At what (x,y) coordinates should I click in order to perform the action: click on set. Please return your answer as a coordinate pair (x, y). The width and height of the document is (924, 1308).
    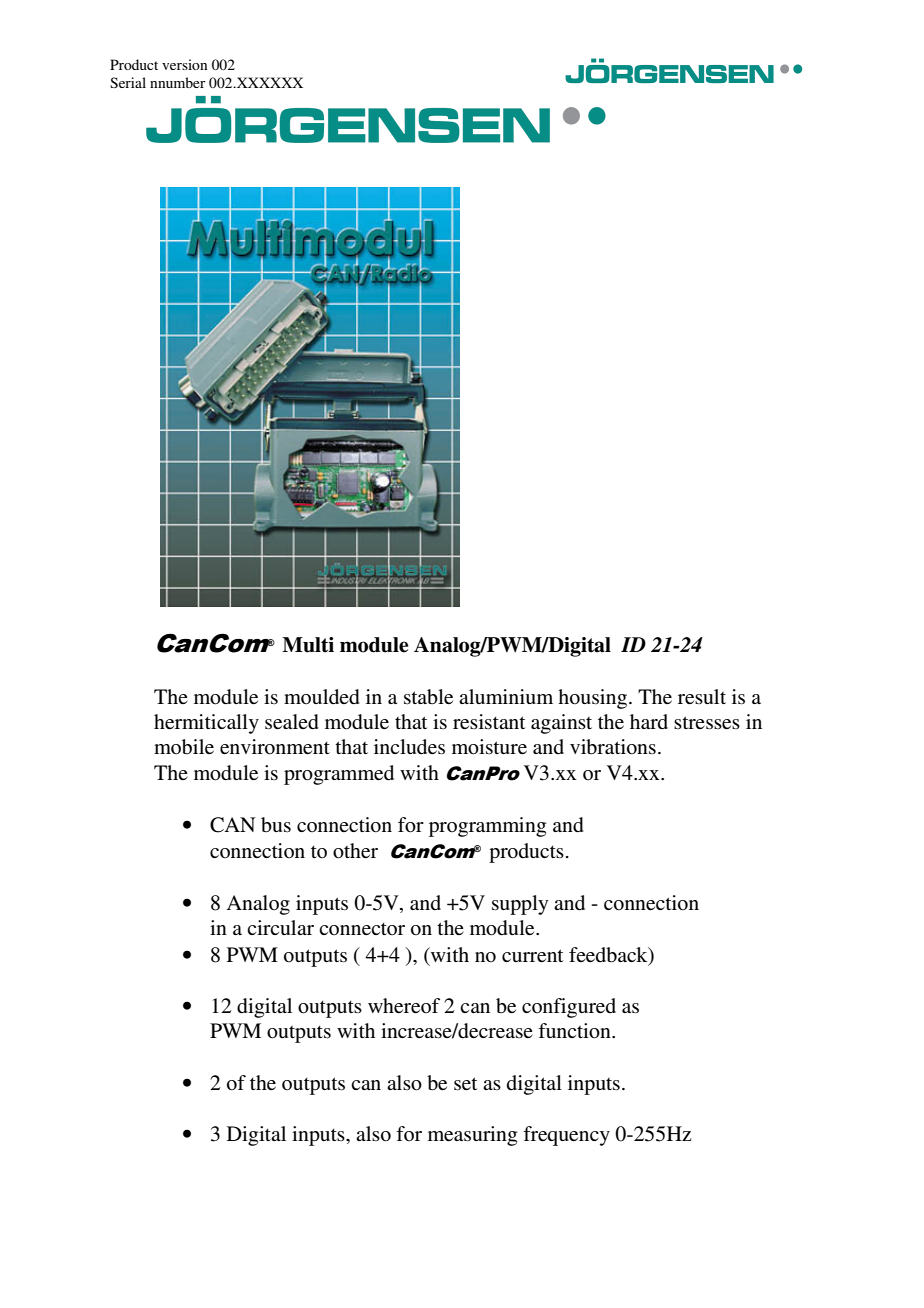
    Looking at the image, I should click on (465, 1084).
